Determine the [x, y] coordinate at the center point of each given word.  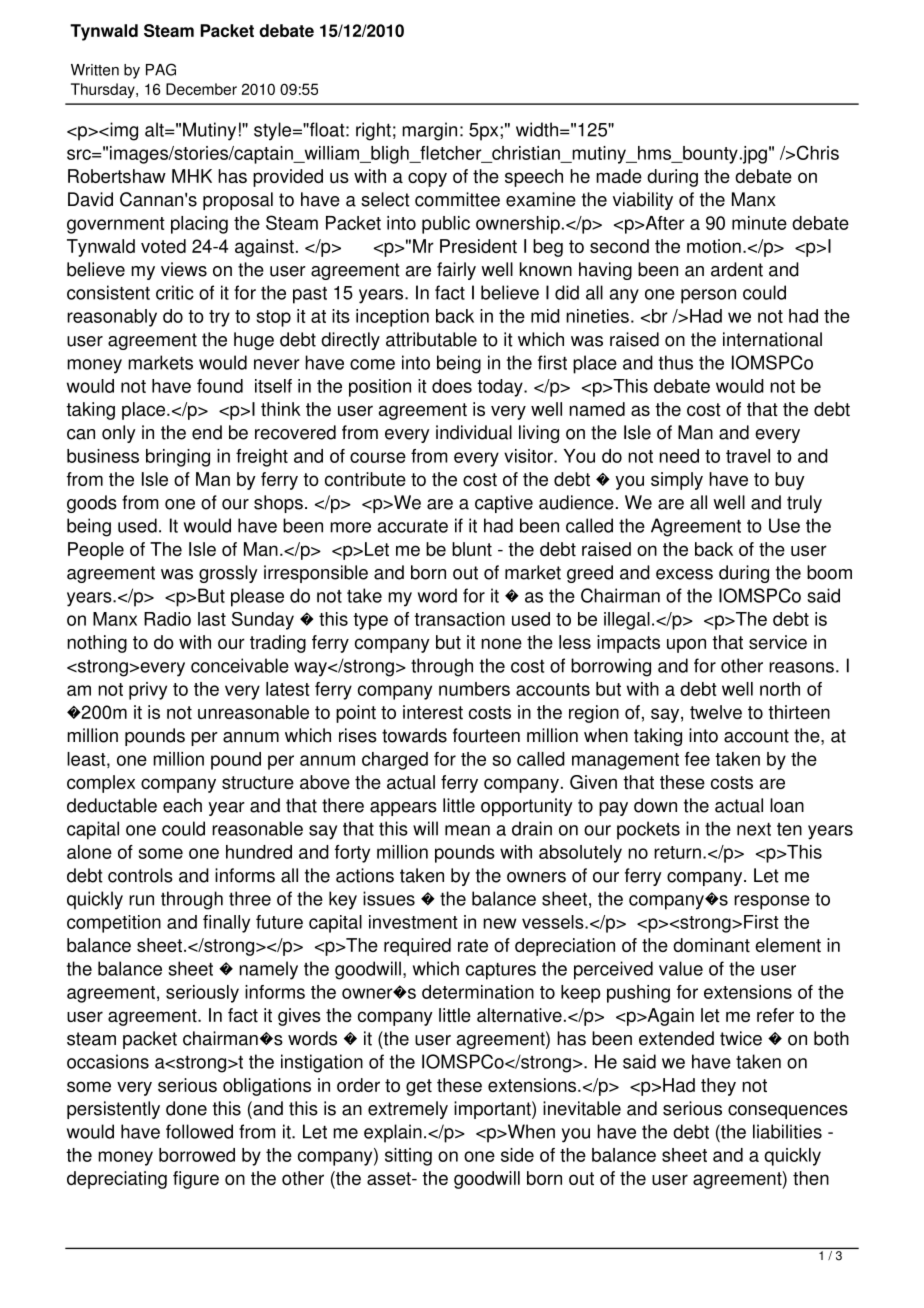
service [778, 642]
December [201, 89]
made [619, 176]
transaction [459, 619]
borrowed [197, 1155]
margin [429, 131]
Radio [167, 619]
